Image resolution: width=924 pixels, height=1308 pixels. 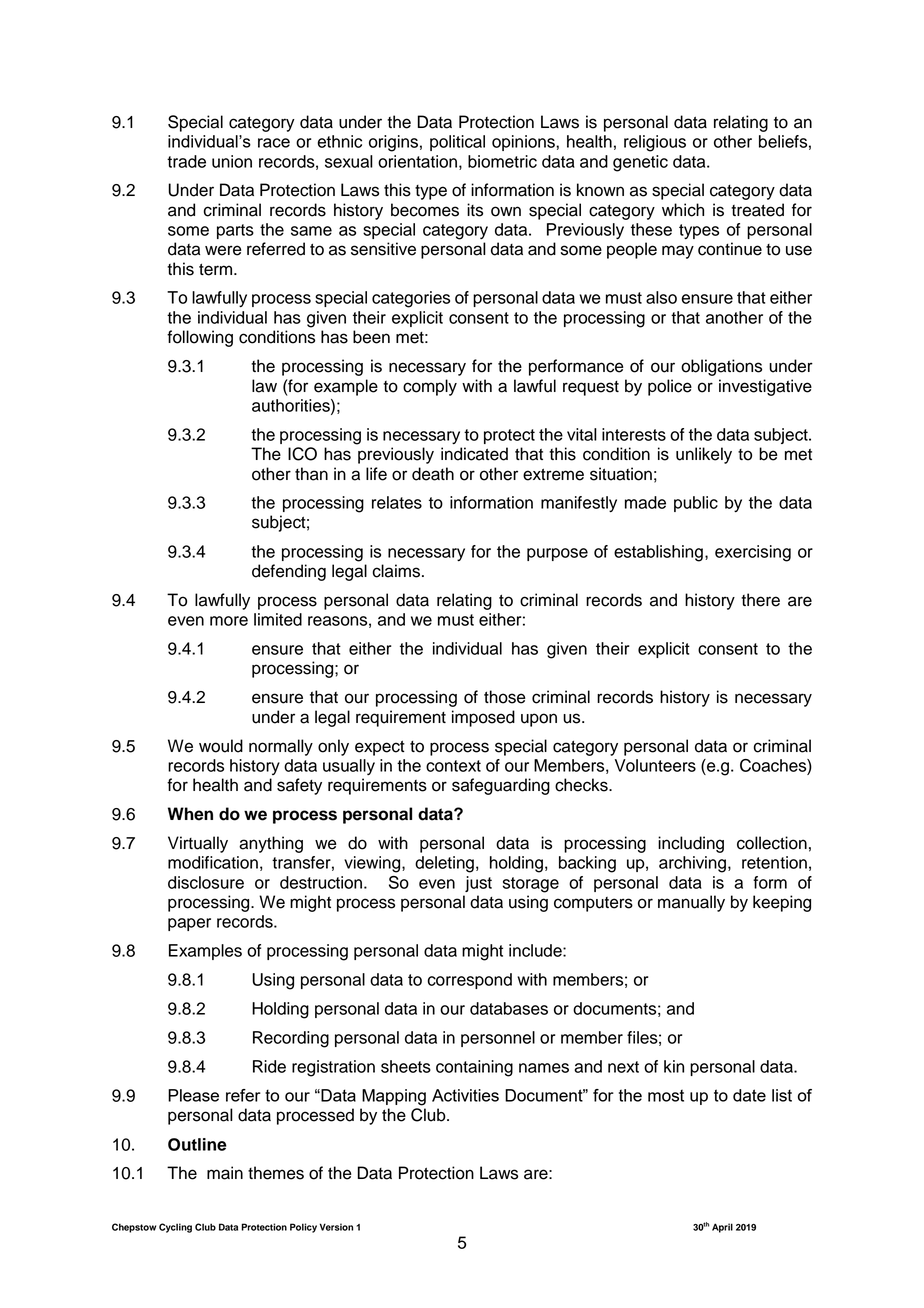 What do you see at coordinates (430, 387) in the screenshot?
I see `comply` at bounding box center [430, 387].
